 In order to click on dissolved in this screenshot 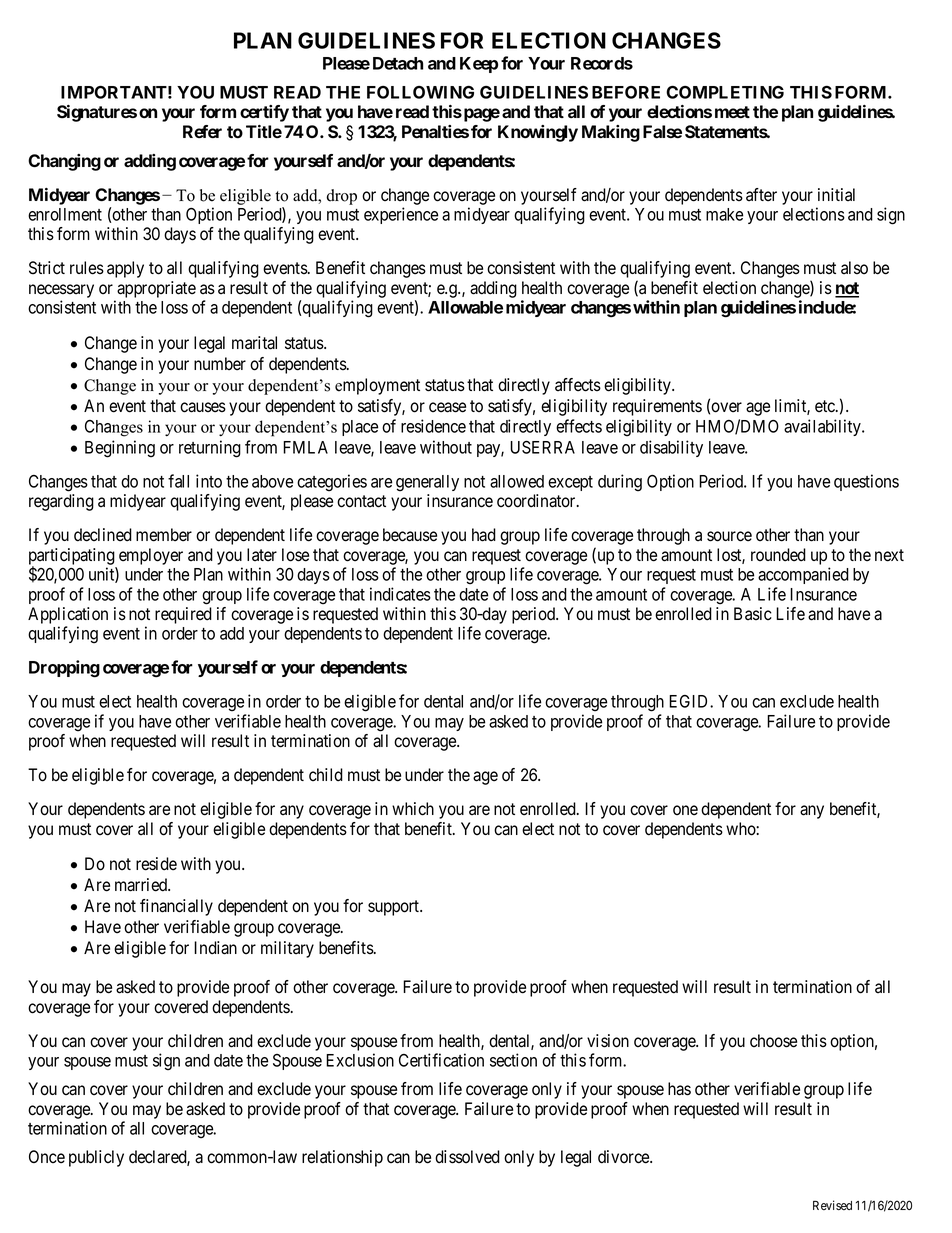, I will do `click(467, 1157)`.
